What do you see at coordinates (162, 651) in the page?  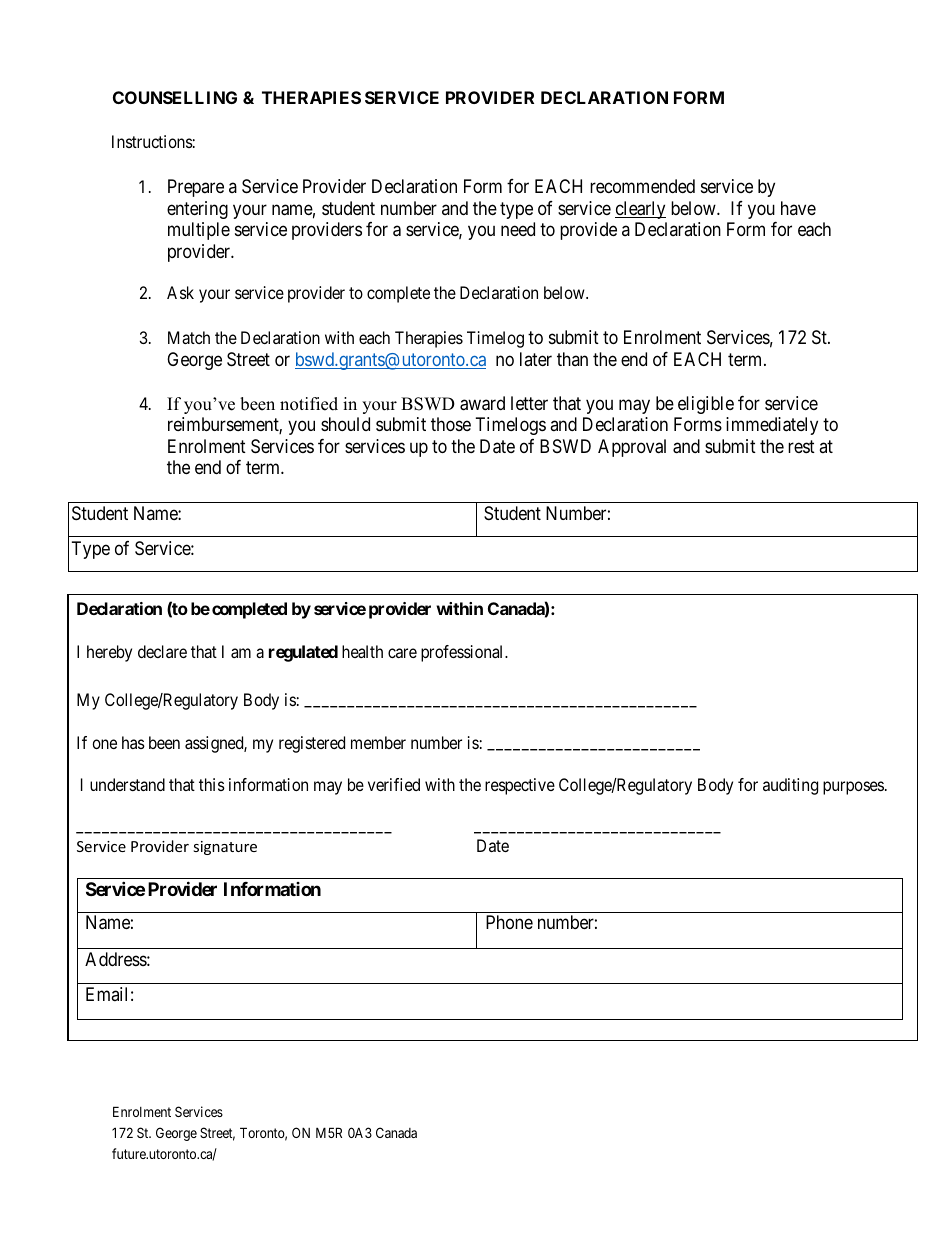 I see `declare` at bounding box center [162, 651].
